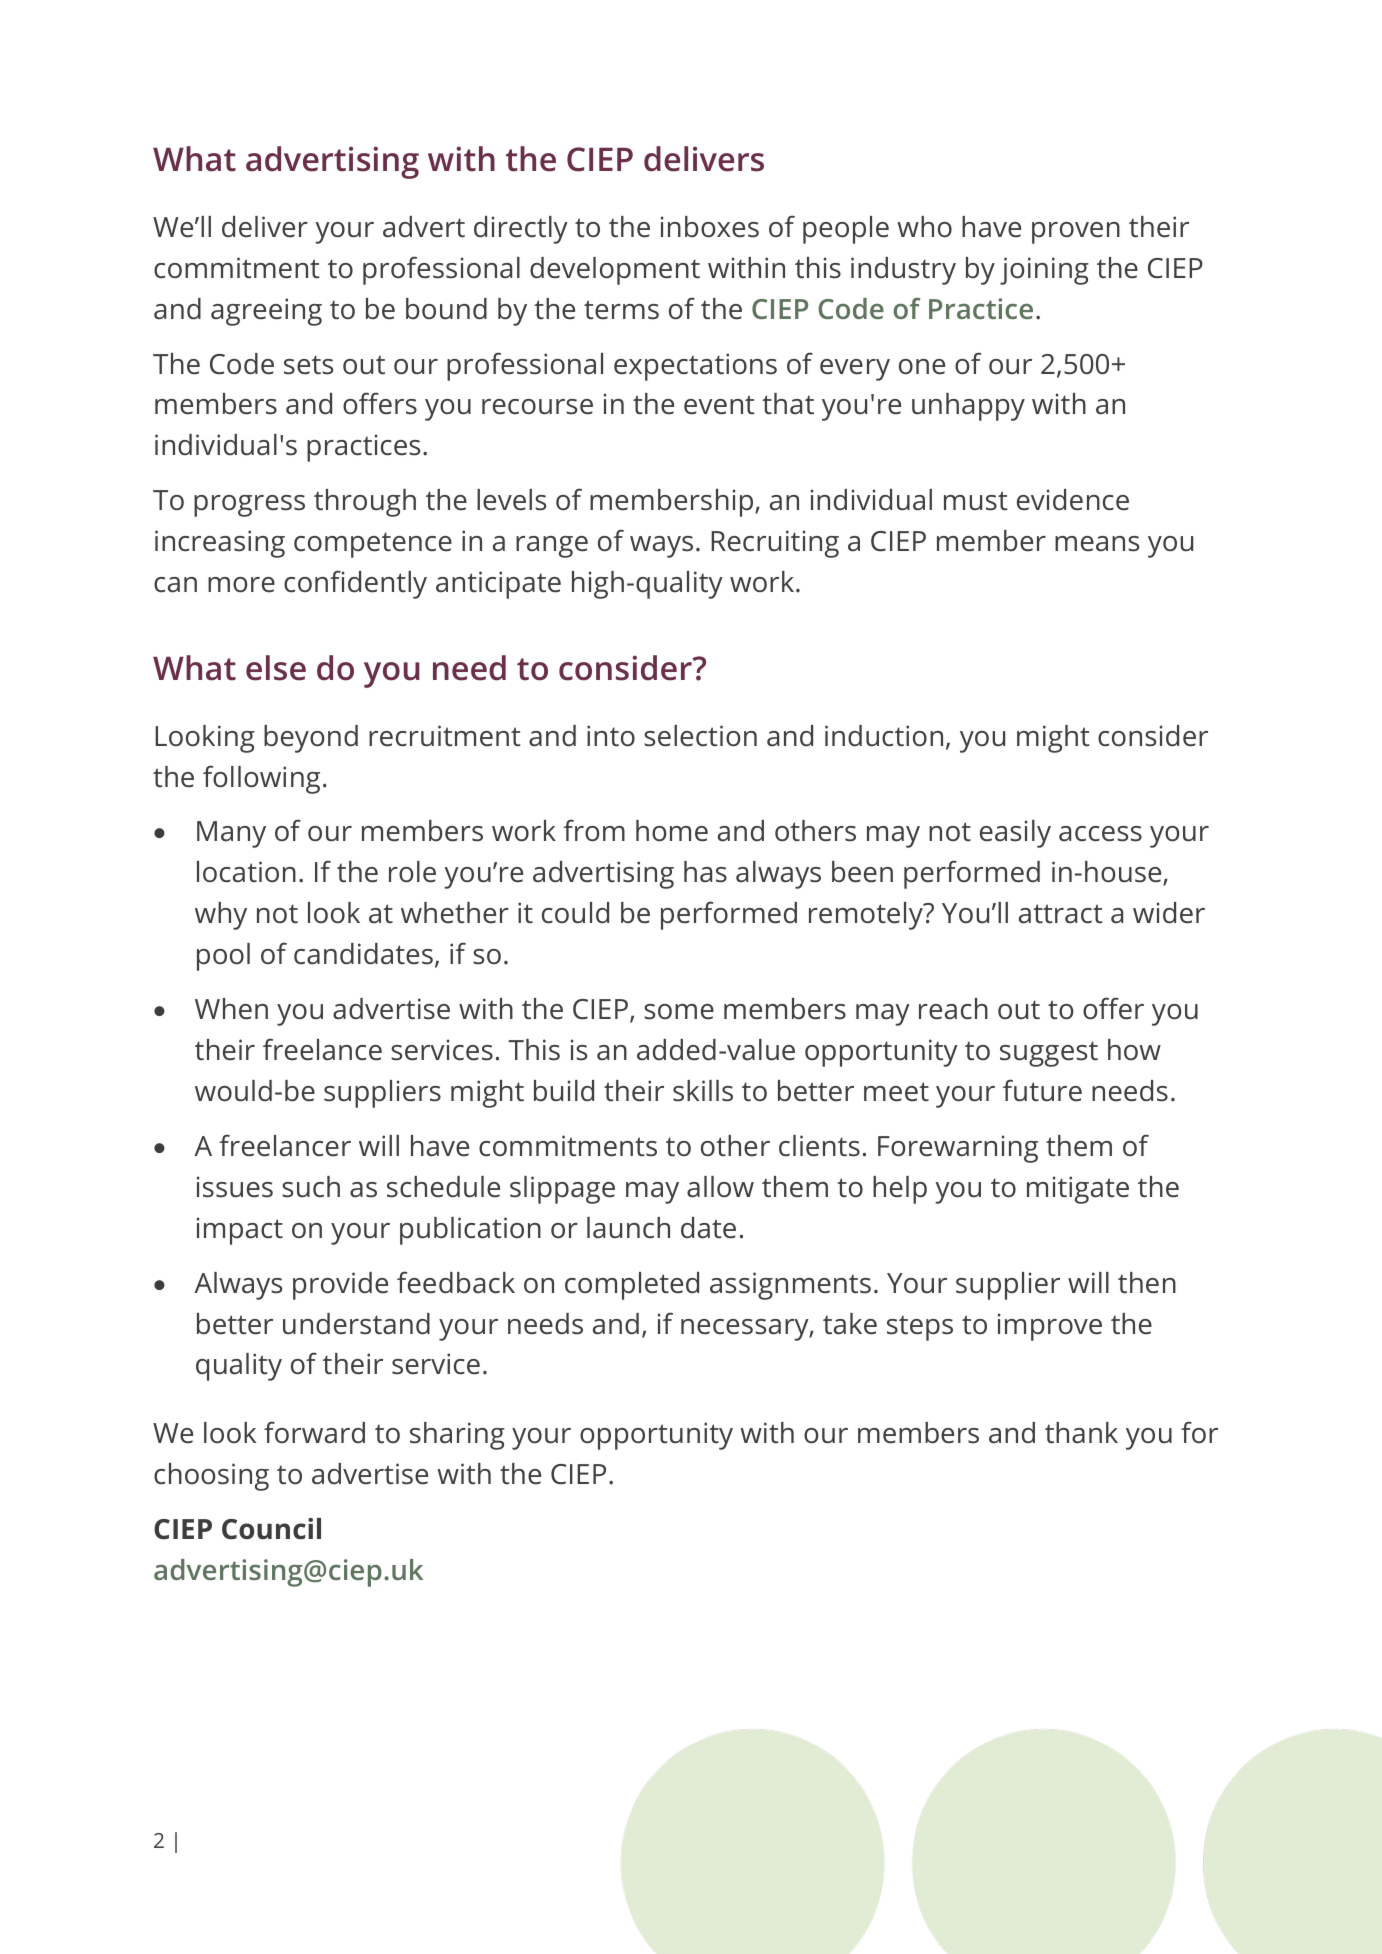  Describe the element at coordinates (1081, 1433) in the screenshot. I see `thank` at that location.
